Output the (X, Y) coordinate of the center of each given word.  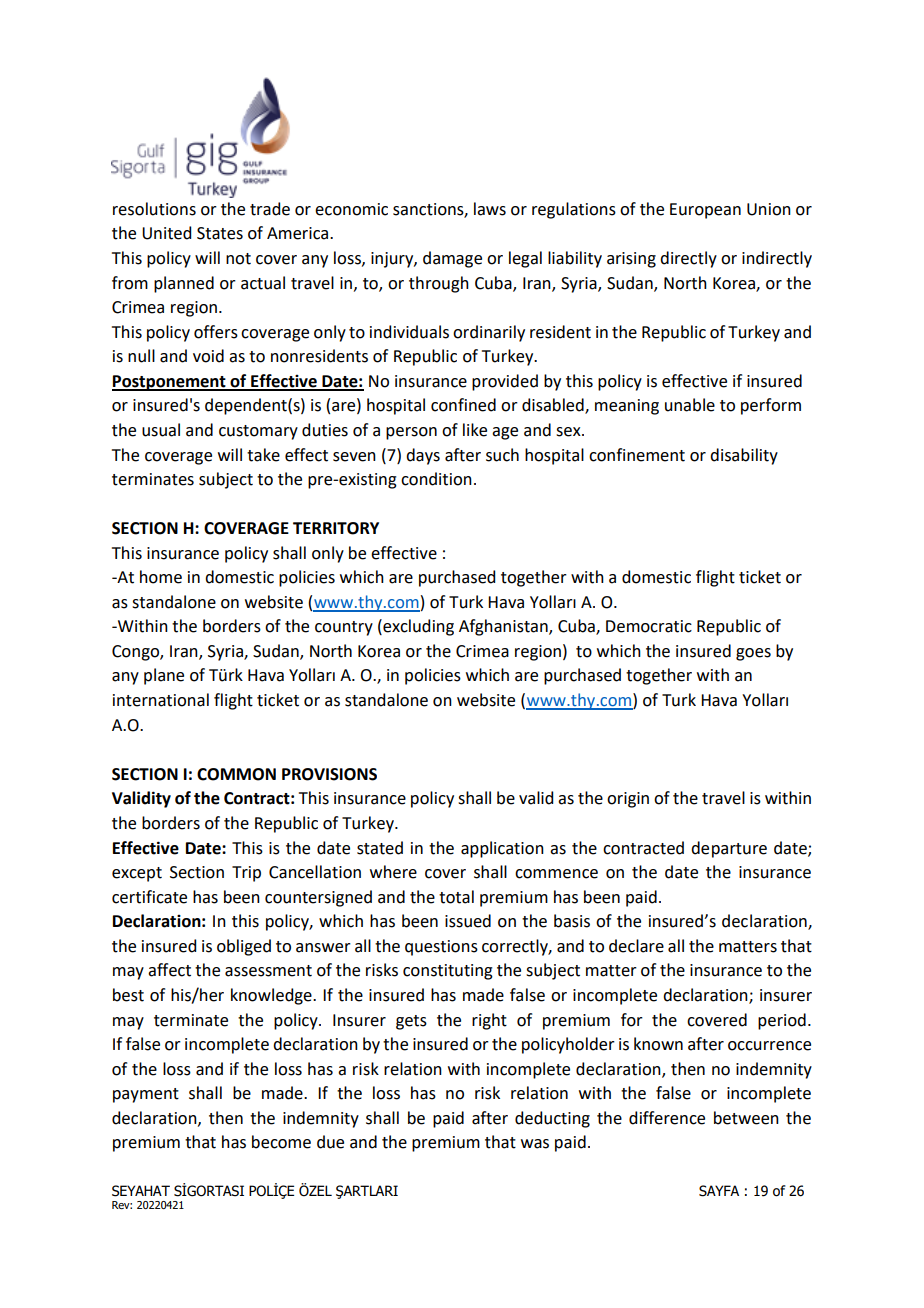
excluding (417, 627)
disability (744, 456)
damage (452, 259)
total (456, 897)
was (535, 1144)
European (705, 211)
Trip (246, 874)
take (263, 455)
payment (146, 1095)
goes (753, 654)
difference (667, 1118)
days (423, 456)
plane (164, 676)
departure (729, 849)
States (220, 233)
